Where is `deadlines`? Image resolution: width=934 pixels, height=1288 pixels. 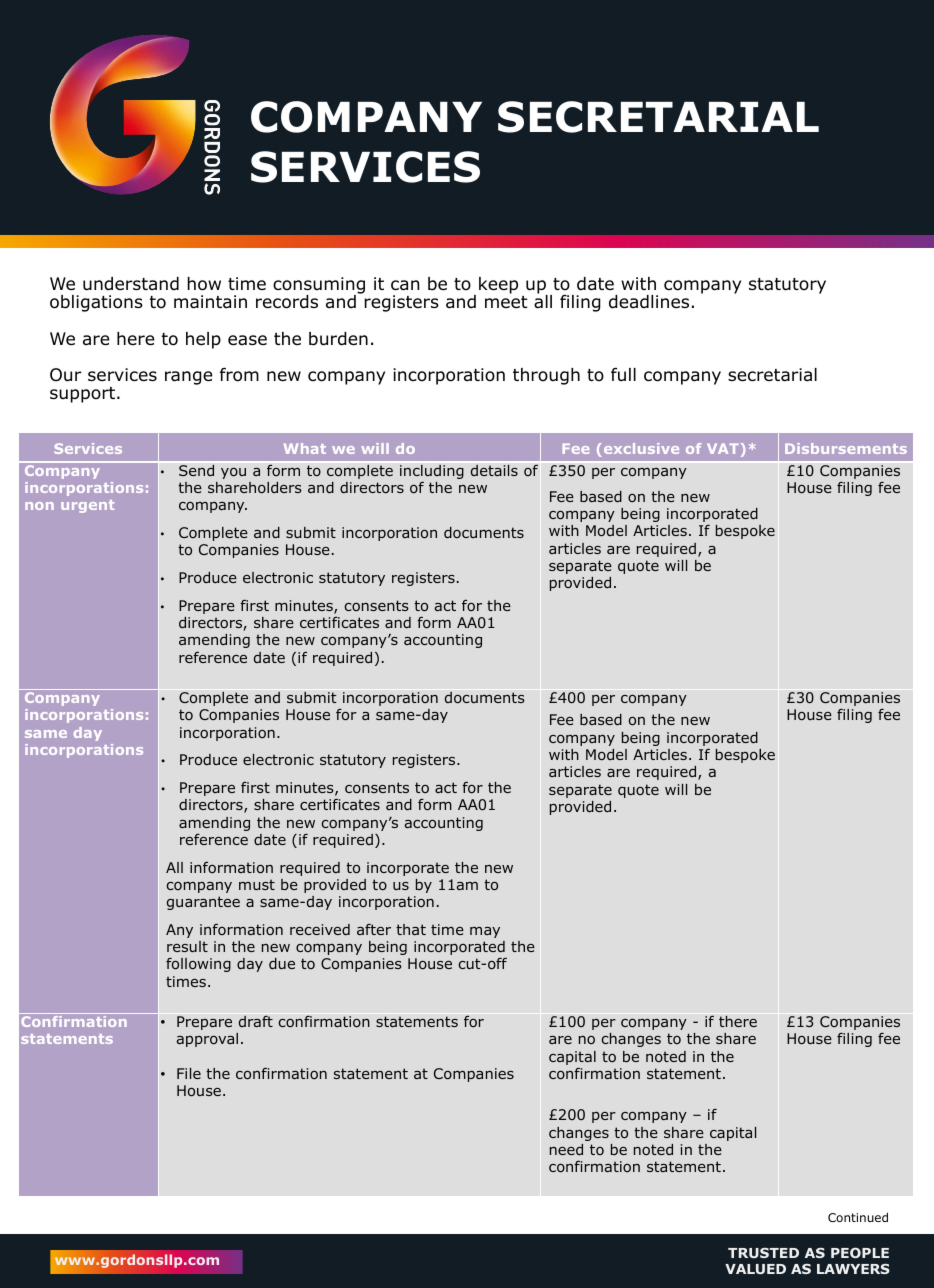
deadlines is located at coordinates (649, 302).
